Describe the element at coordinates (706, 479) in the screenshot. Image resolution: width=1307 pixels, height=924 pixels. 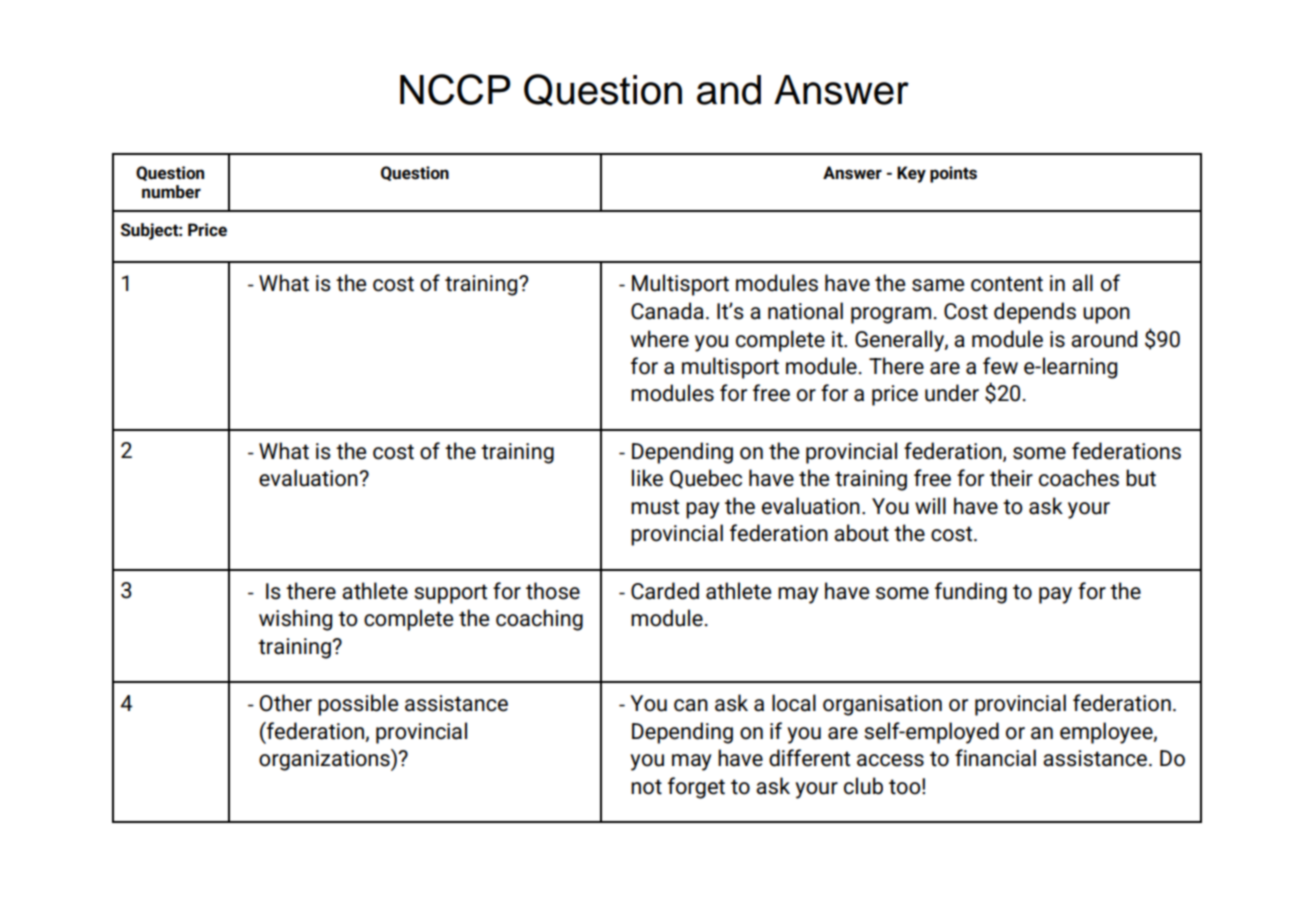
I see `Quebec` at that location.
